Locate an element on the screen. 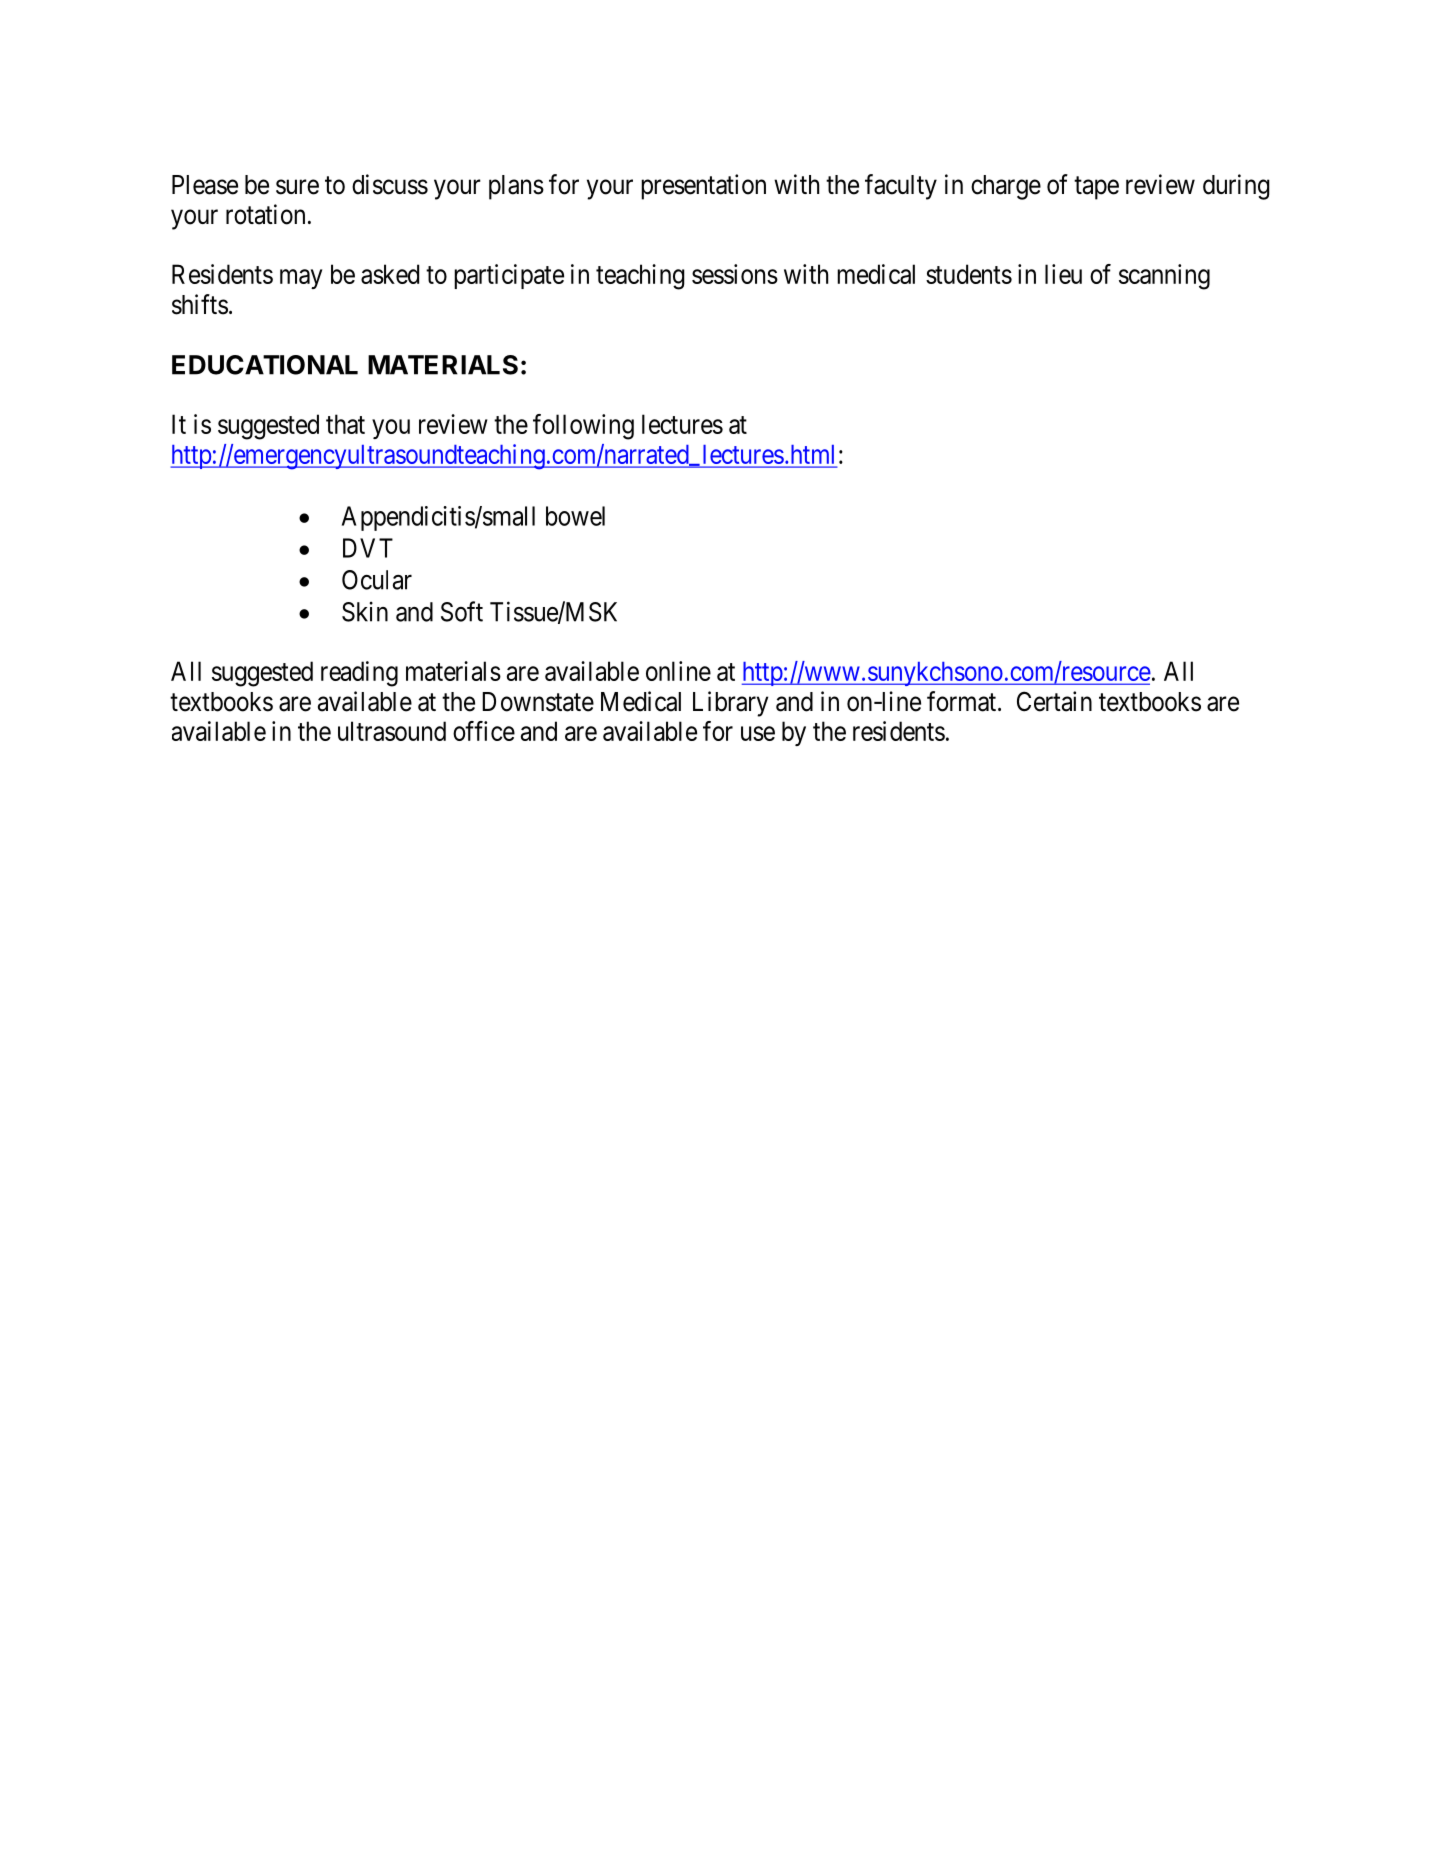 Image resolution: width=1449 pixels, height=1875 pixels. that is located at coordinates (345, 424).
